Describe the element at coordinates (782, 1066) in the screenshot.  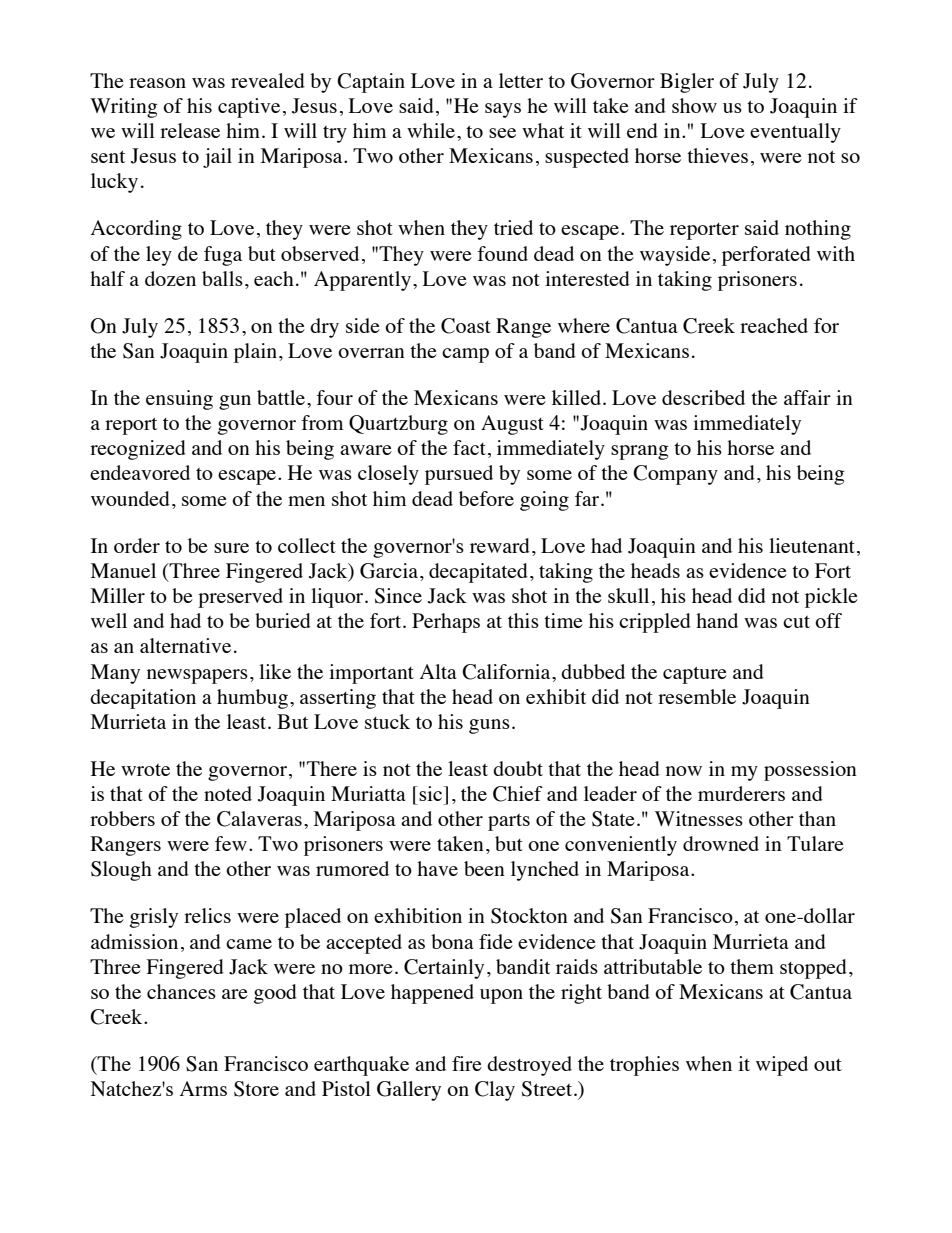
I see `wiped` at that location.
